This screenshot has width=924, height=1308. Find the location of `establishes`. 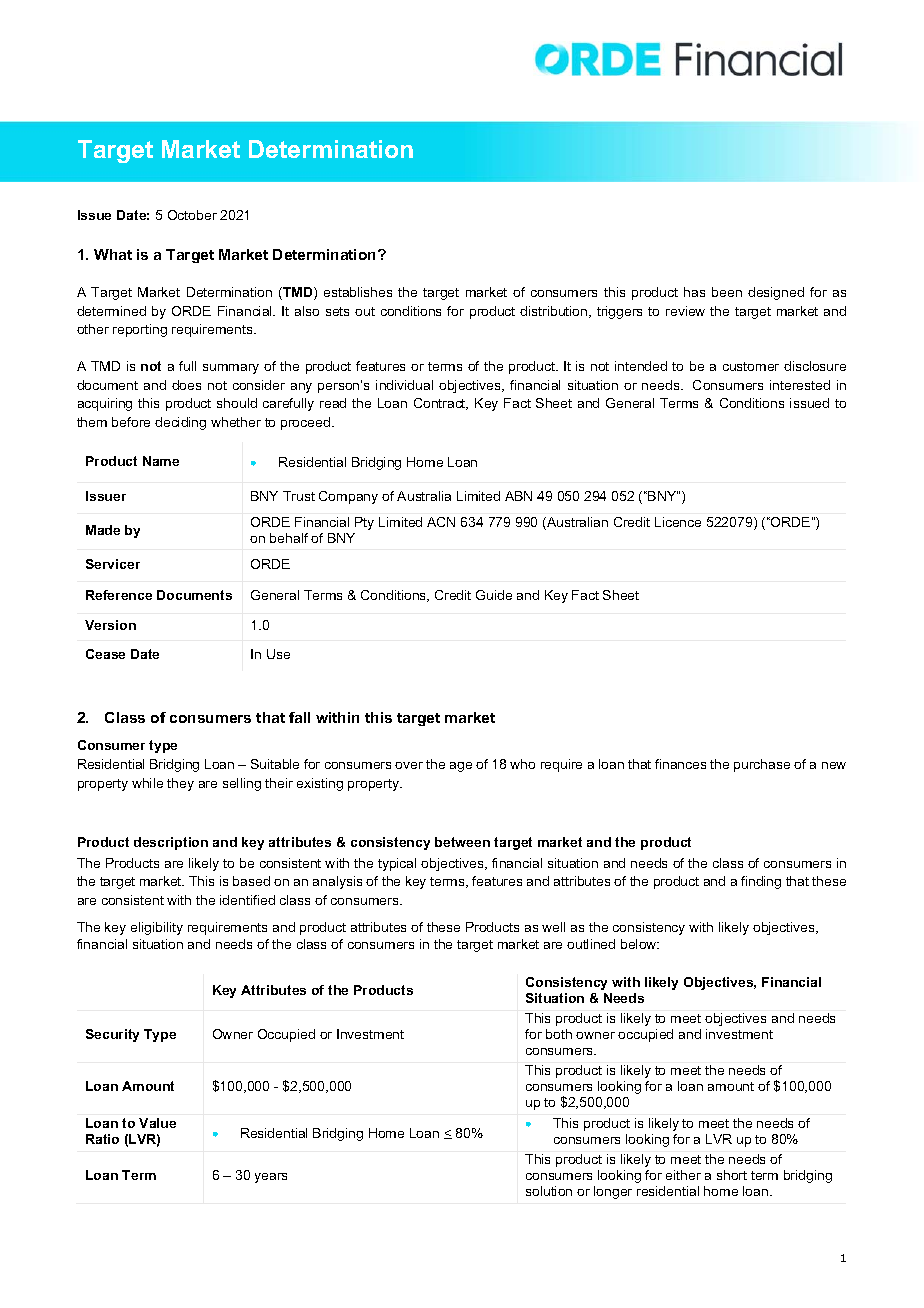

establishes is located at coordinates (358, 292).
